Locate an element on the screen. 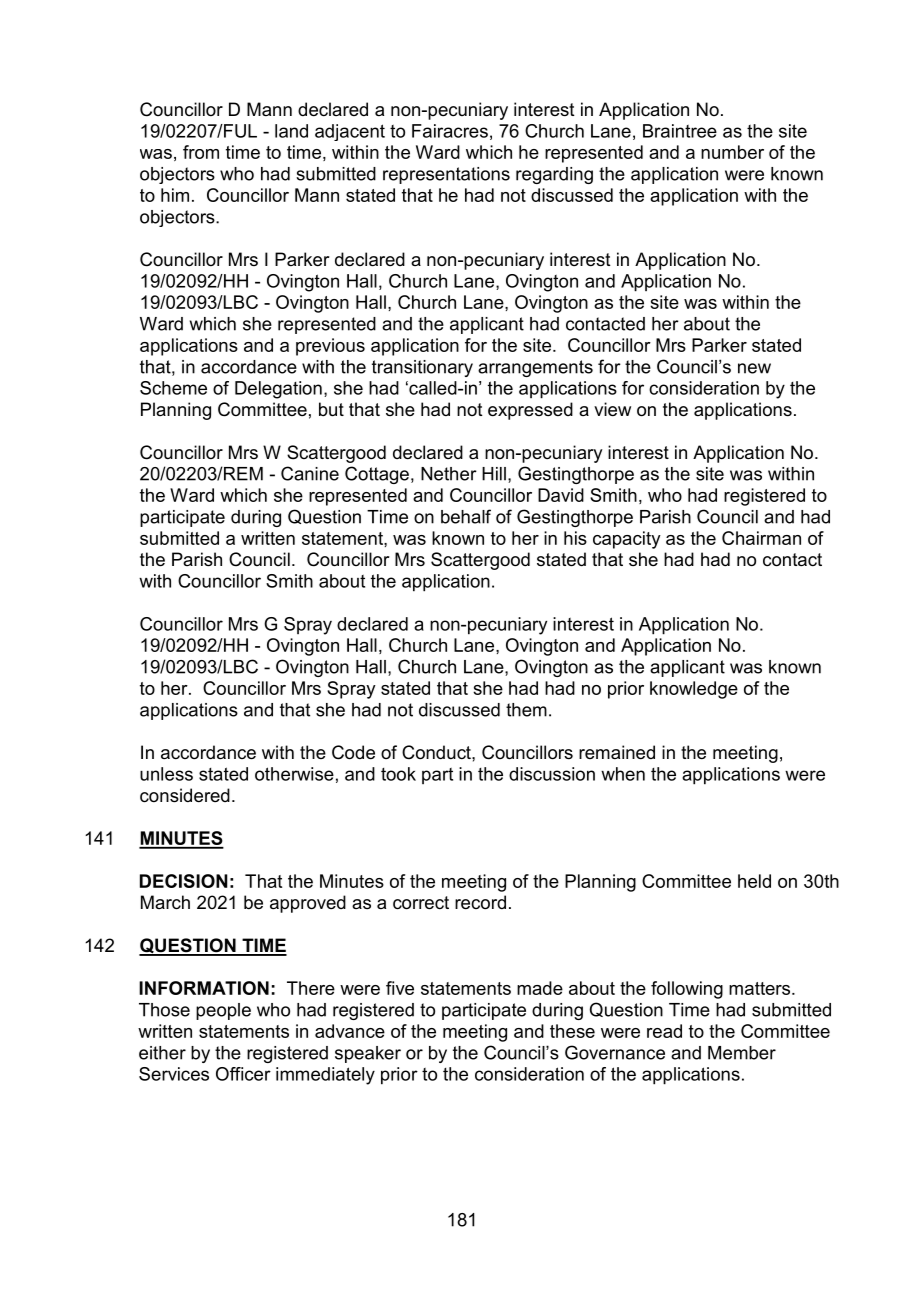  Nether is located at coordinates (449, 474).
